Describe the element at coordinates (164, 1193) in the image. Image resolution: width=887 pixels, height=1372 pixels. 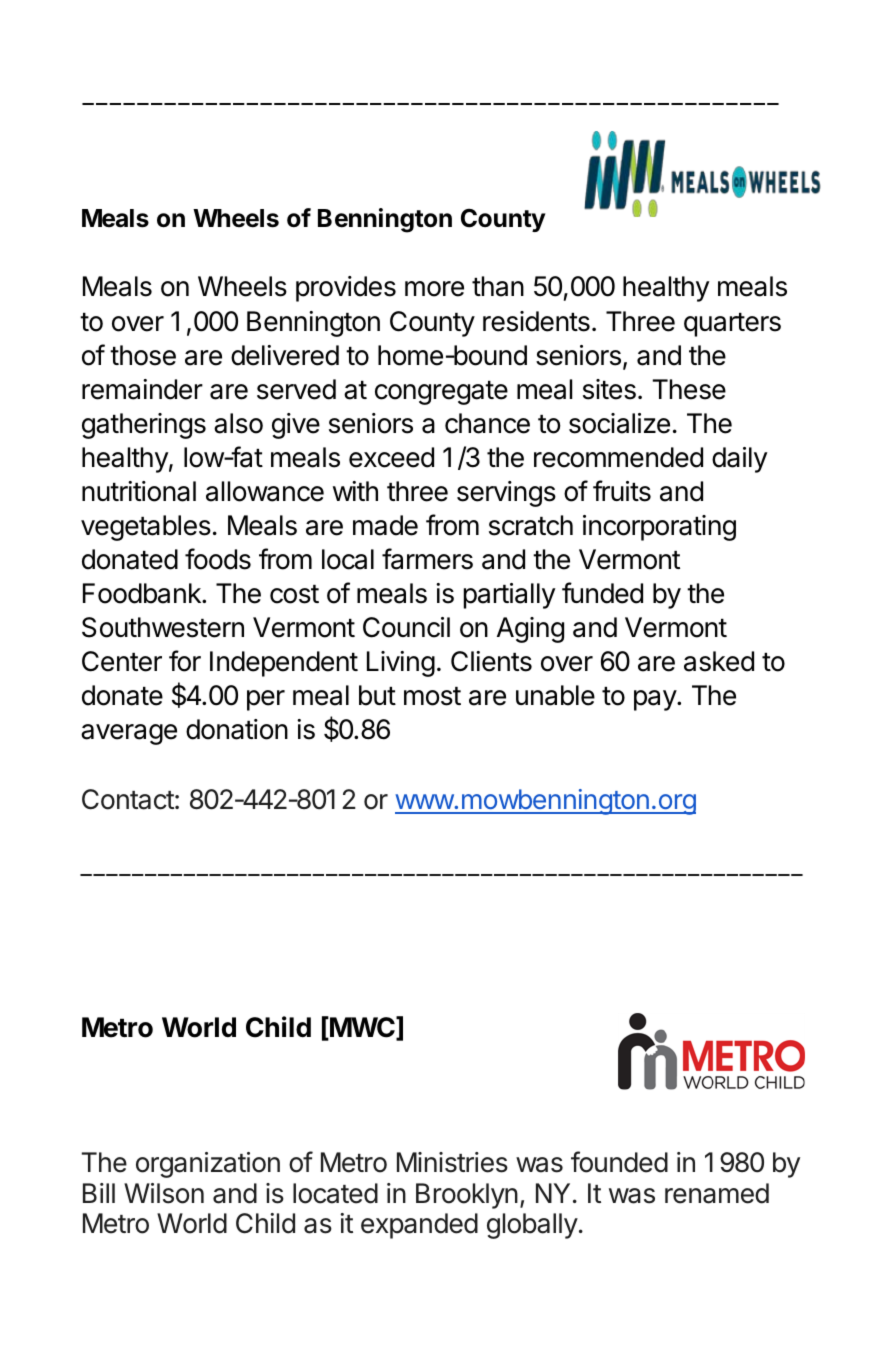
I see `Wilson` at that location.
